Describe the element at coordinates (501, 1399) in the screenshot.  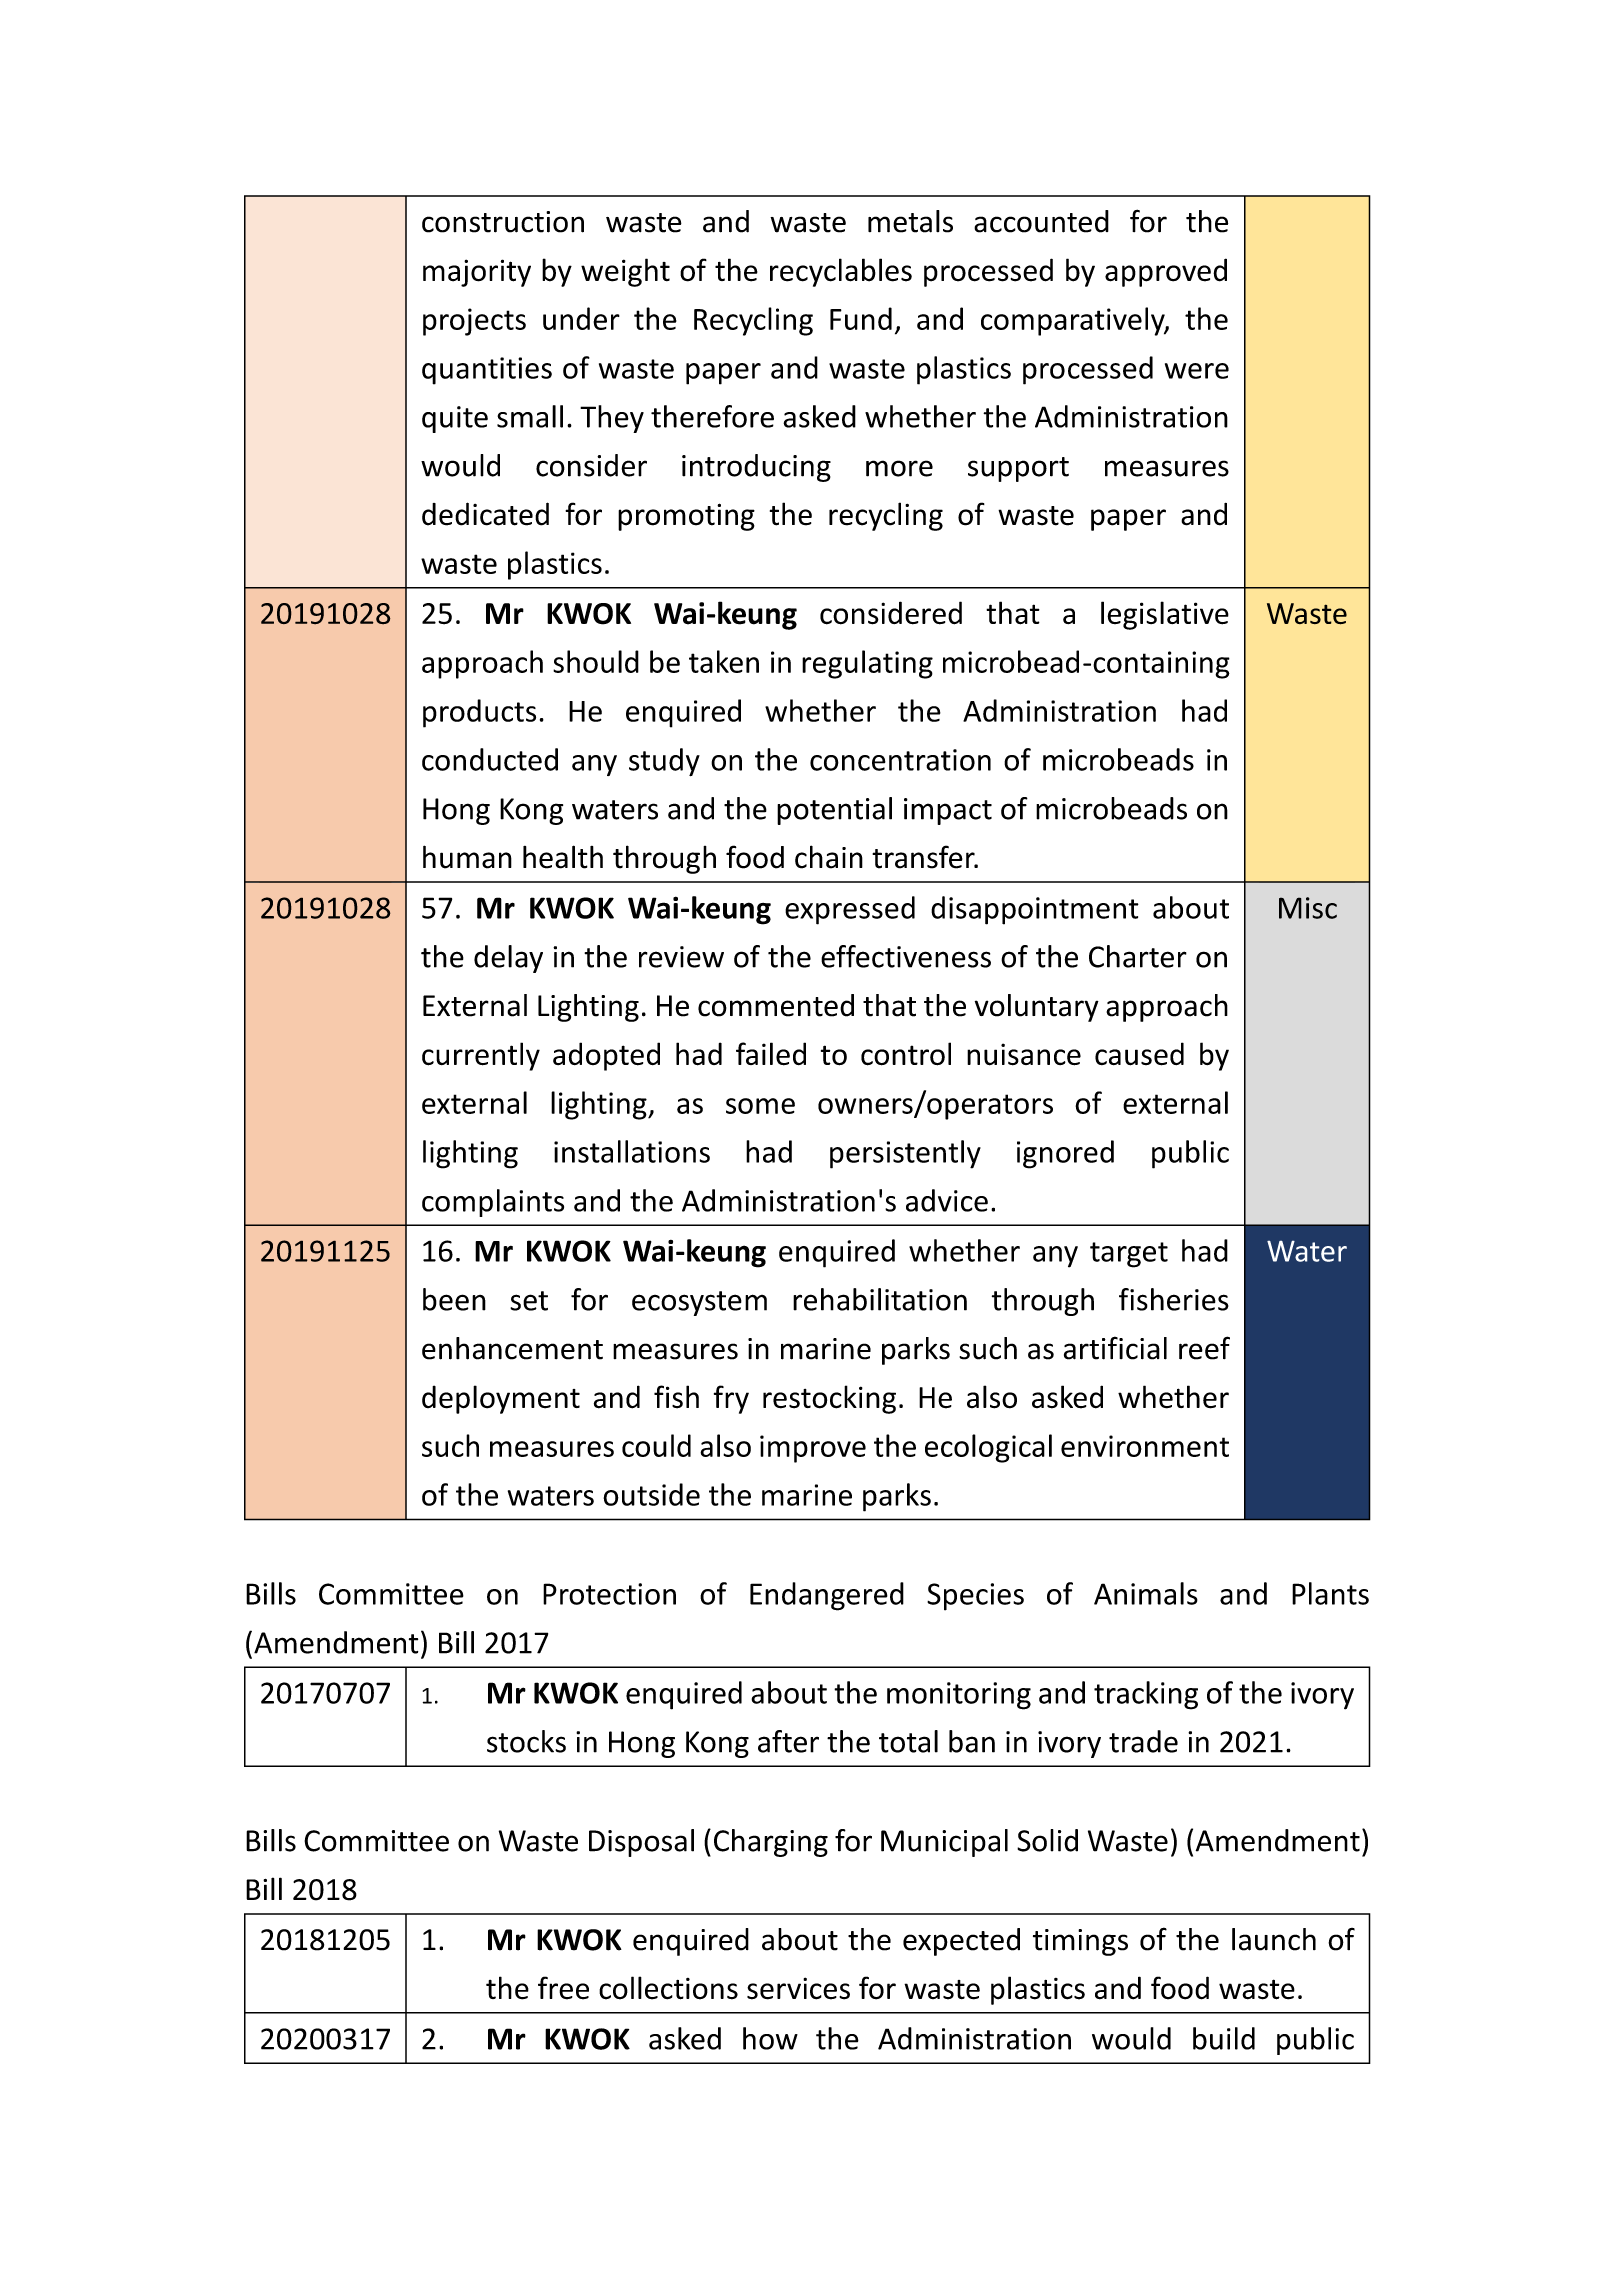
I see `deployment` at that location.
